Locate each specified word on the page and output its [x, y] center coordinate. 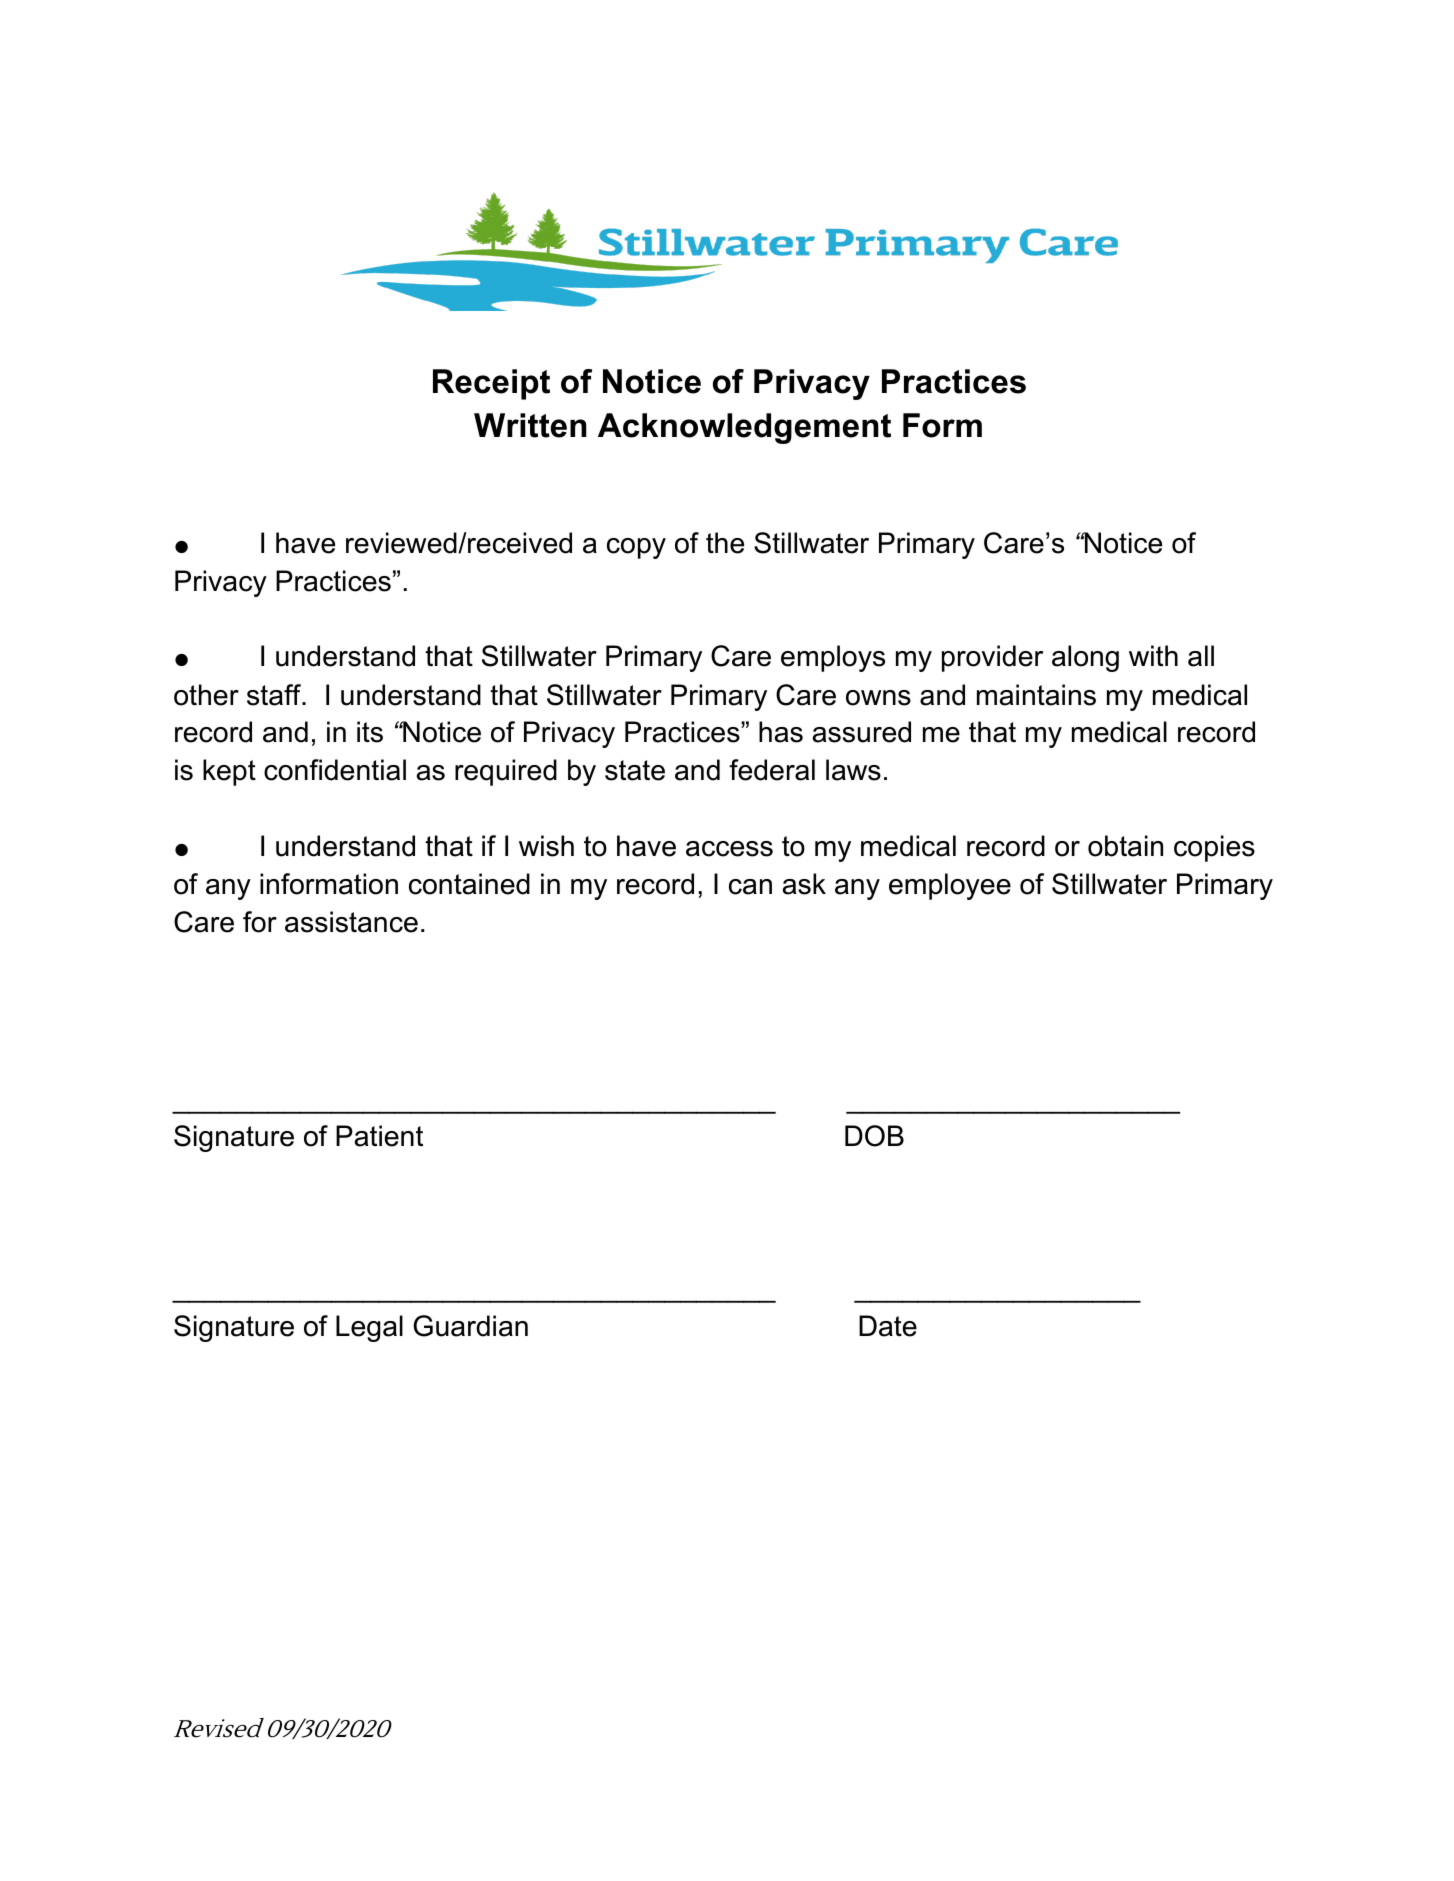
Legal [369, 1328]
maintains [1036, 695]
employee [950, 886]
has [781, 732]
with [1153, 655]
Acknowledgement [744, 428]
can [750, 887]
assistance [351, 922]
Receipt [491, 384]
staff [275, 695]
